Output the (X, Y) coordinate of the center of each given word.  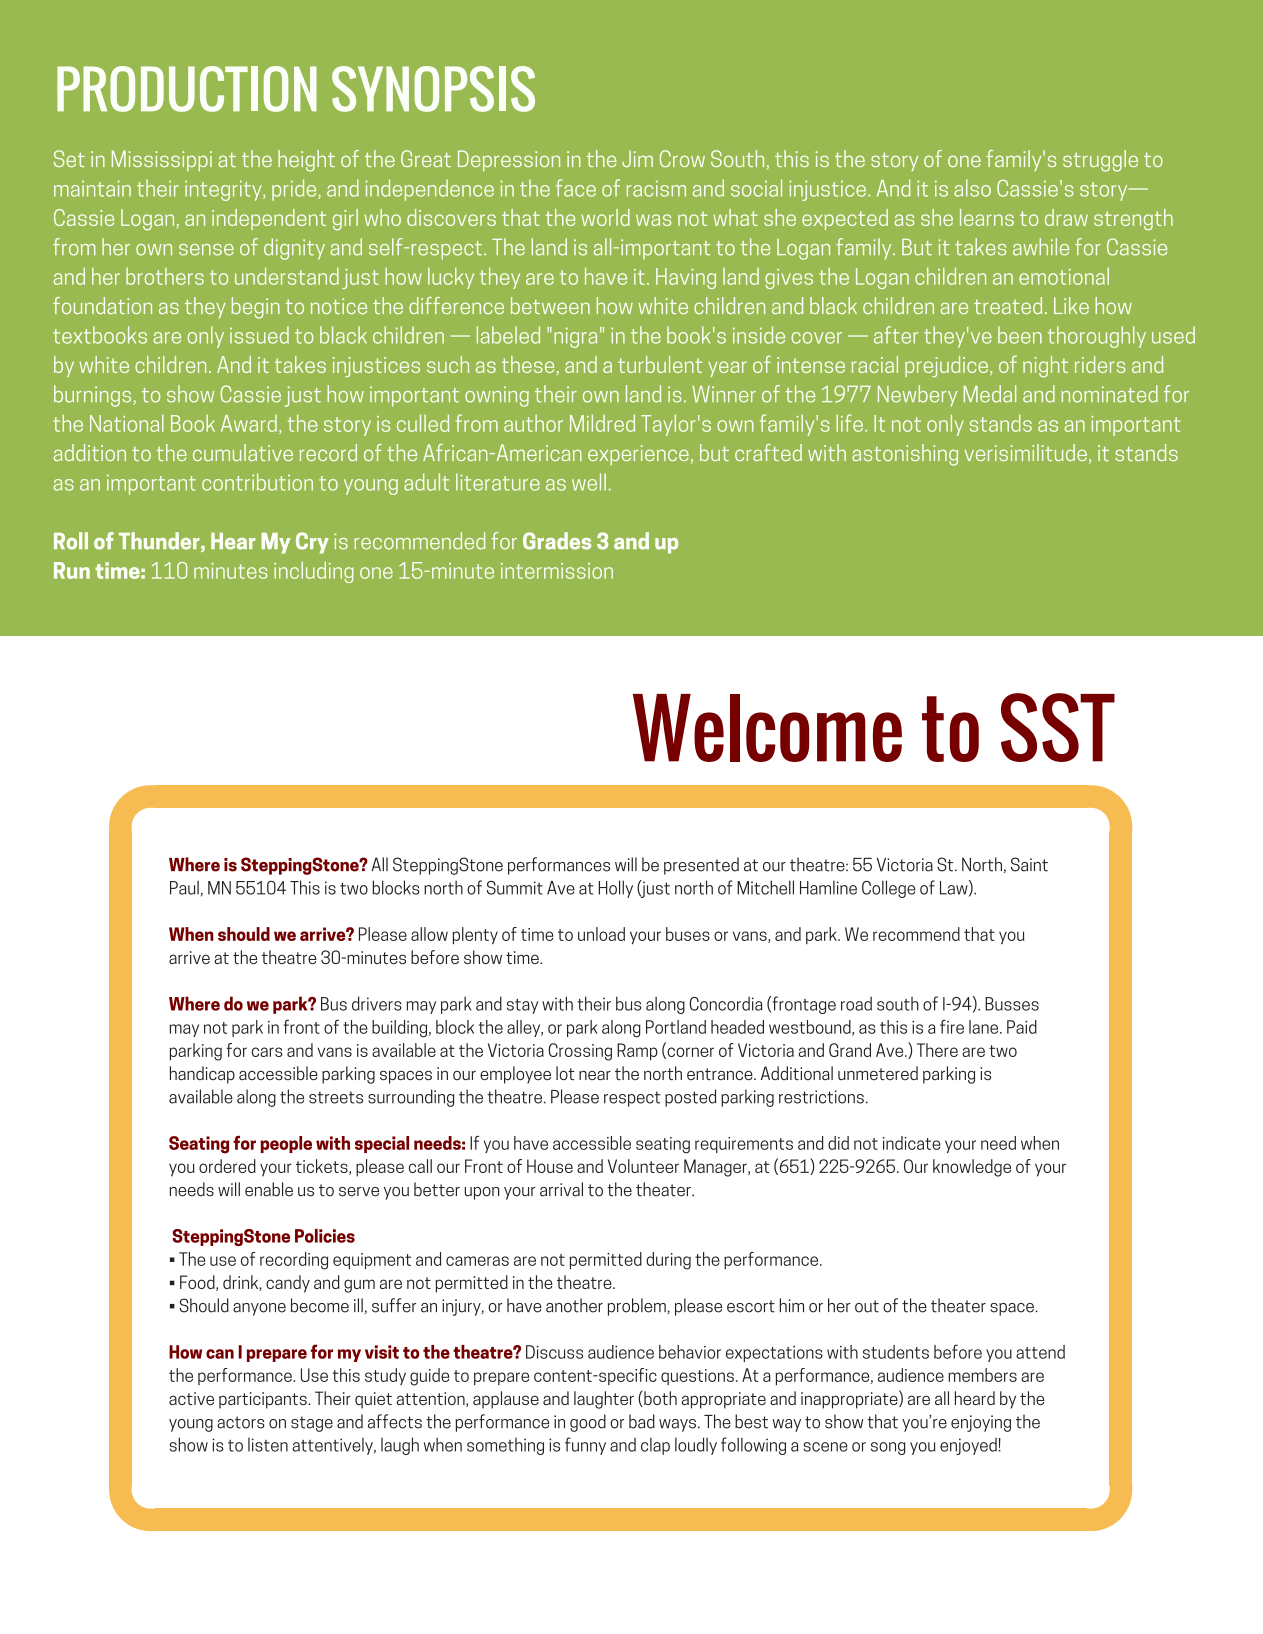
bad (642, 1421)
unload (601, 934)
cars (267, 1052)
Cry (312, 543)
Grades (557, 541)
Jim (637, 158)
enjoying (981, 1423)
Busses (1012, 1004)
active (191, 1398)
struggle (1100, 161)
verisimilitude (1025, 452)
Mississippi (162, 160)
